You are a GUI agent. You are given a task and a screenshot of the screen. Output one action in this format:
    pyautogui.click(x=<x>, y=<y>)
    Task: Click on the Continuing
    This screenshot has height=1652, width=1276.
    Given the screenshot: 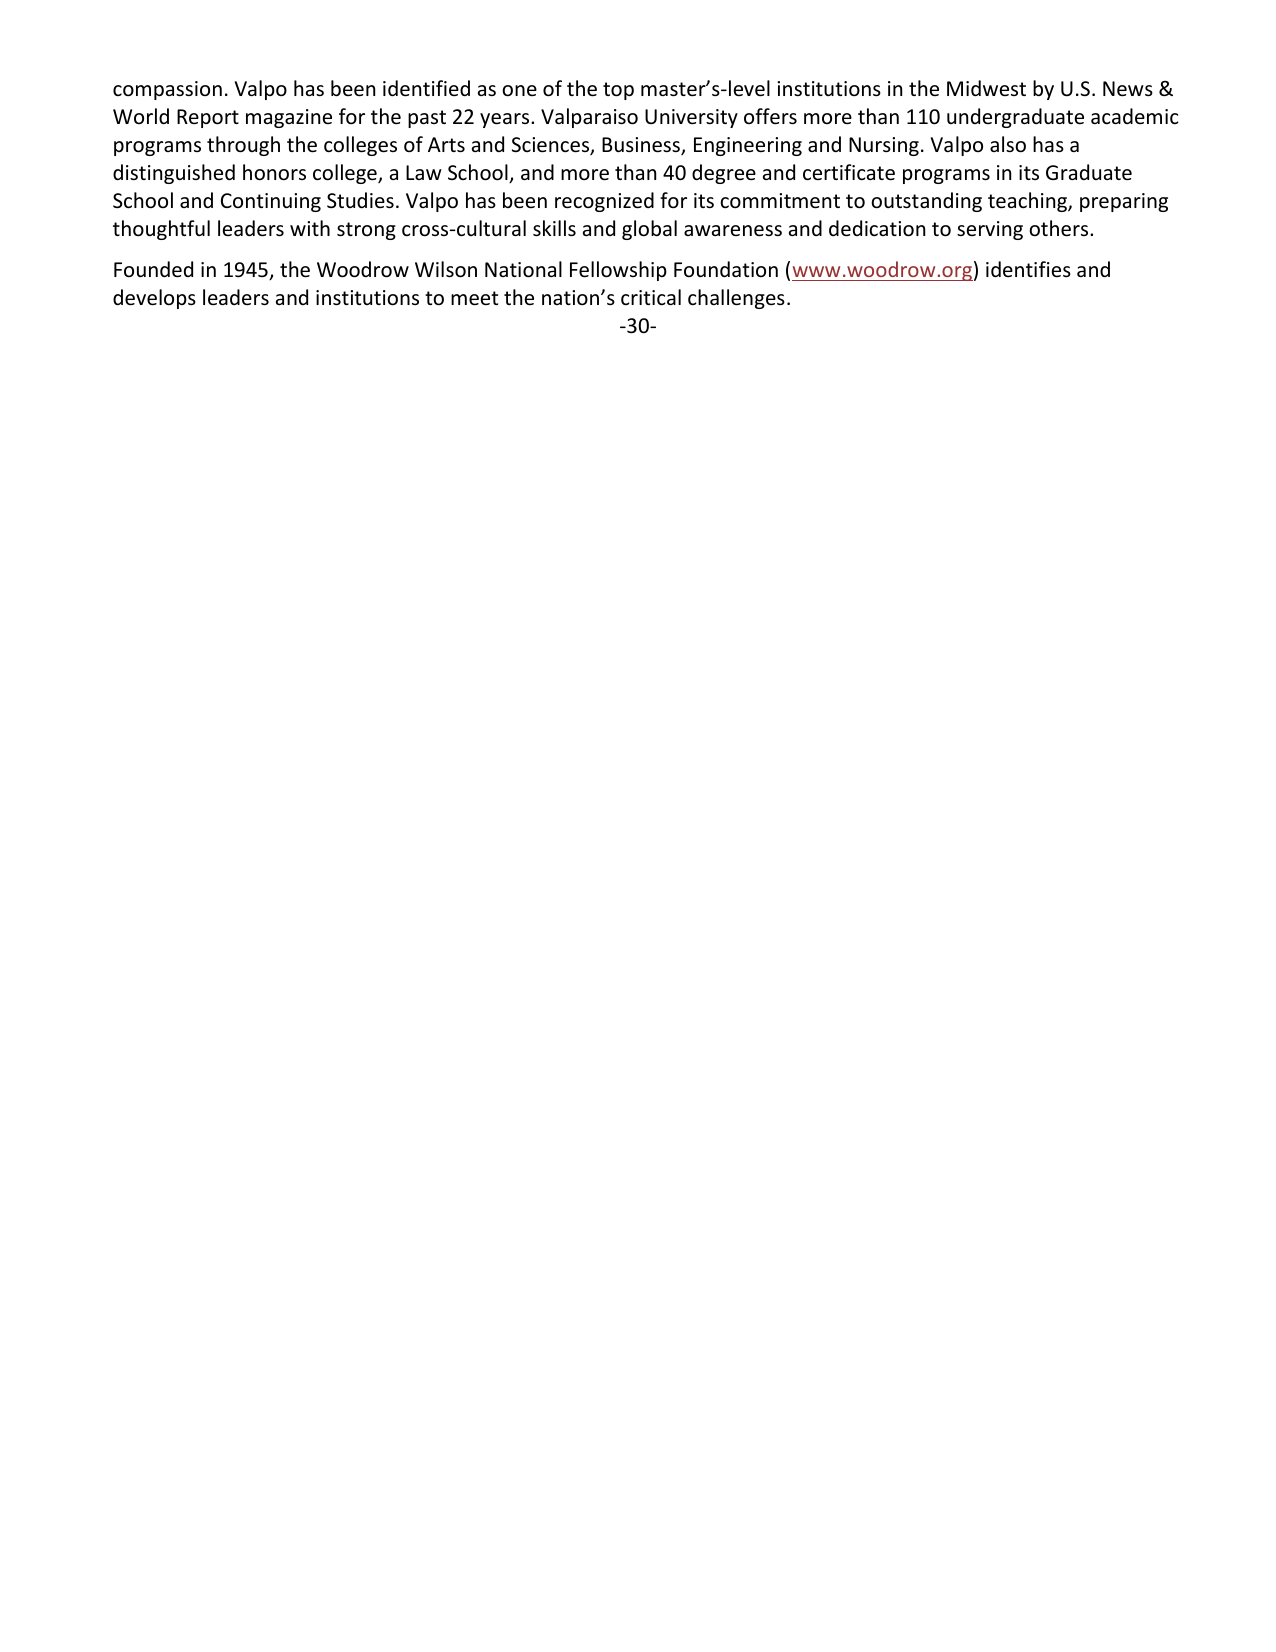 What is the action you would take?
    pyautogui.click(x=271, y=202)
